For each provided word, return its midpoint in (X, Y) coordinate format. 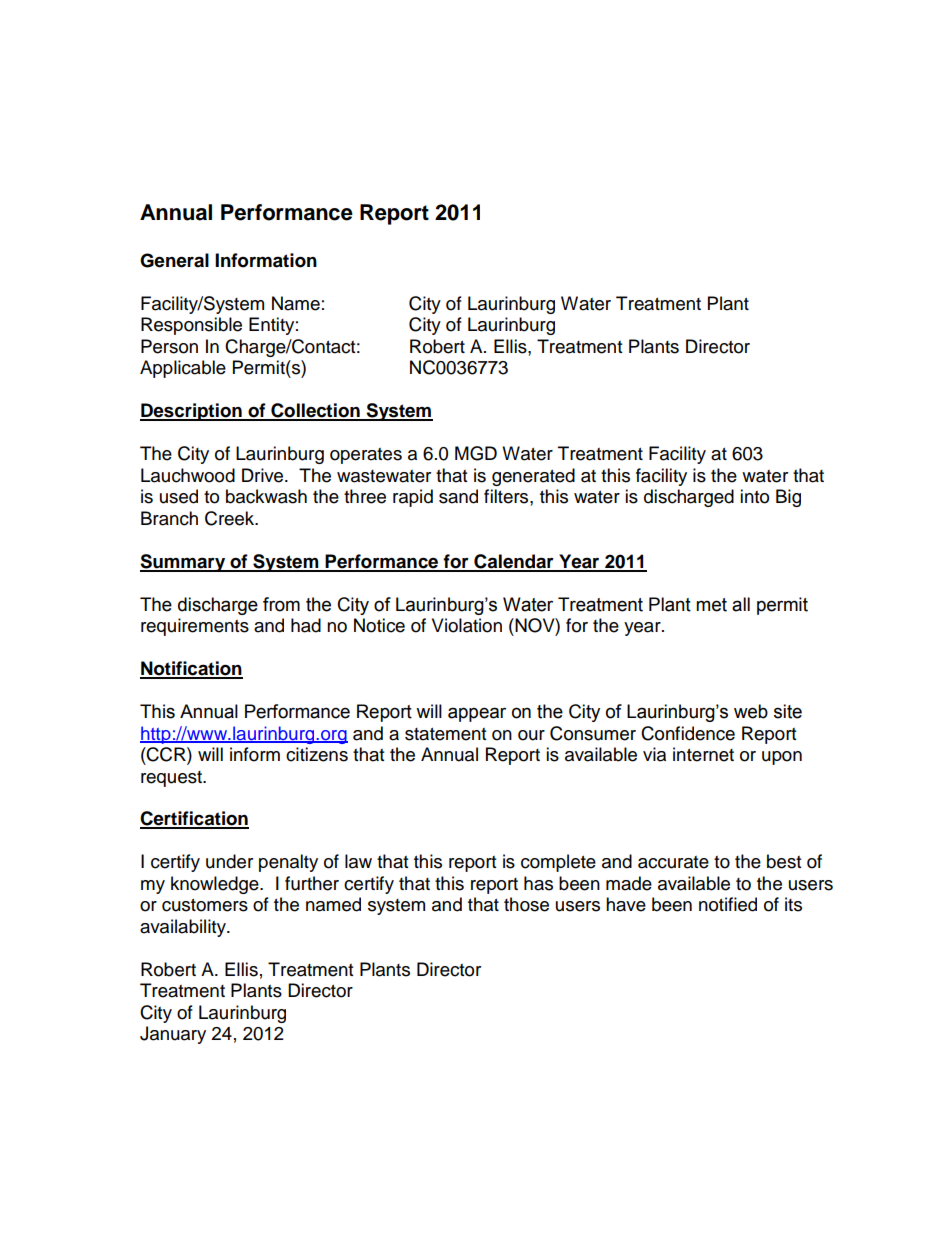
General (174, 260)
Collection (315, 411)
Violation (467, 625)
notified (728, 904)
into (754, 496)
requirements (195, 627)
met (711, 605)
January (173, 1035)
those (526, 904)
